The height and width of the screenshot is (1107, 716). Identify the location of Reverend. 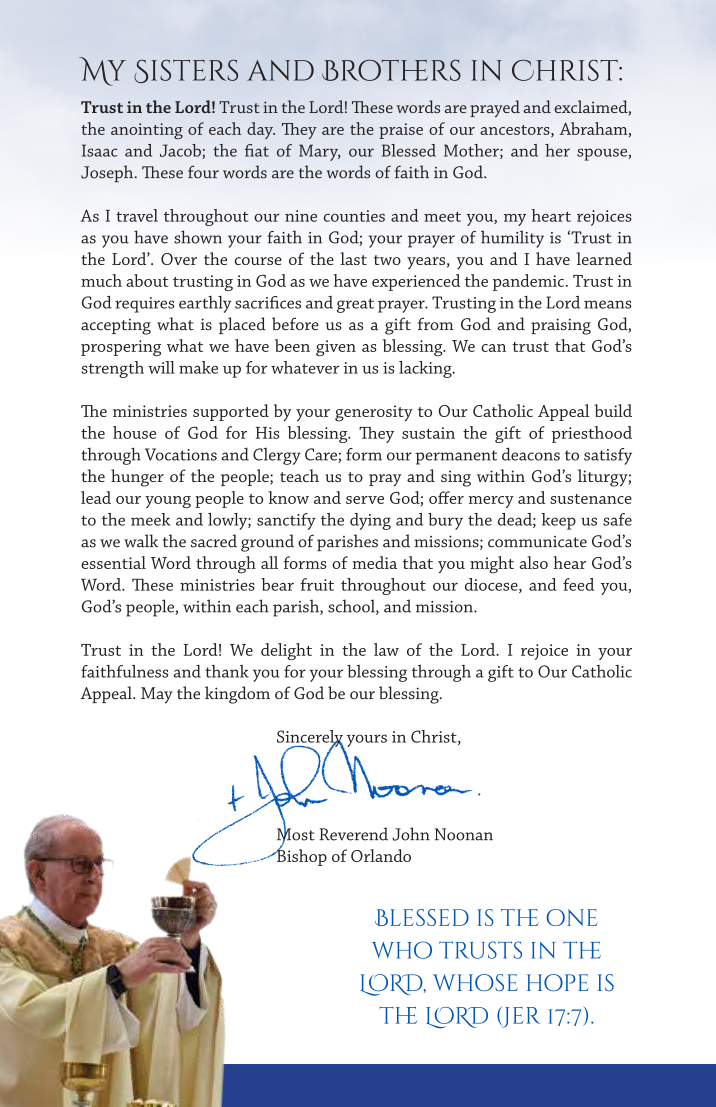
(353, 834).
